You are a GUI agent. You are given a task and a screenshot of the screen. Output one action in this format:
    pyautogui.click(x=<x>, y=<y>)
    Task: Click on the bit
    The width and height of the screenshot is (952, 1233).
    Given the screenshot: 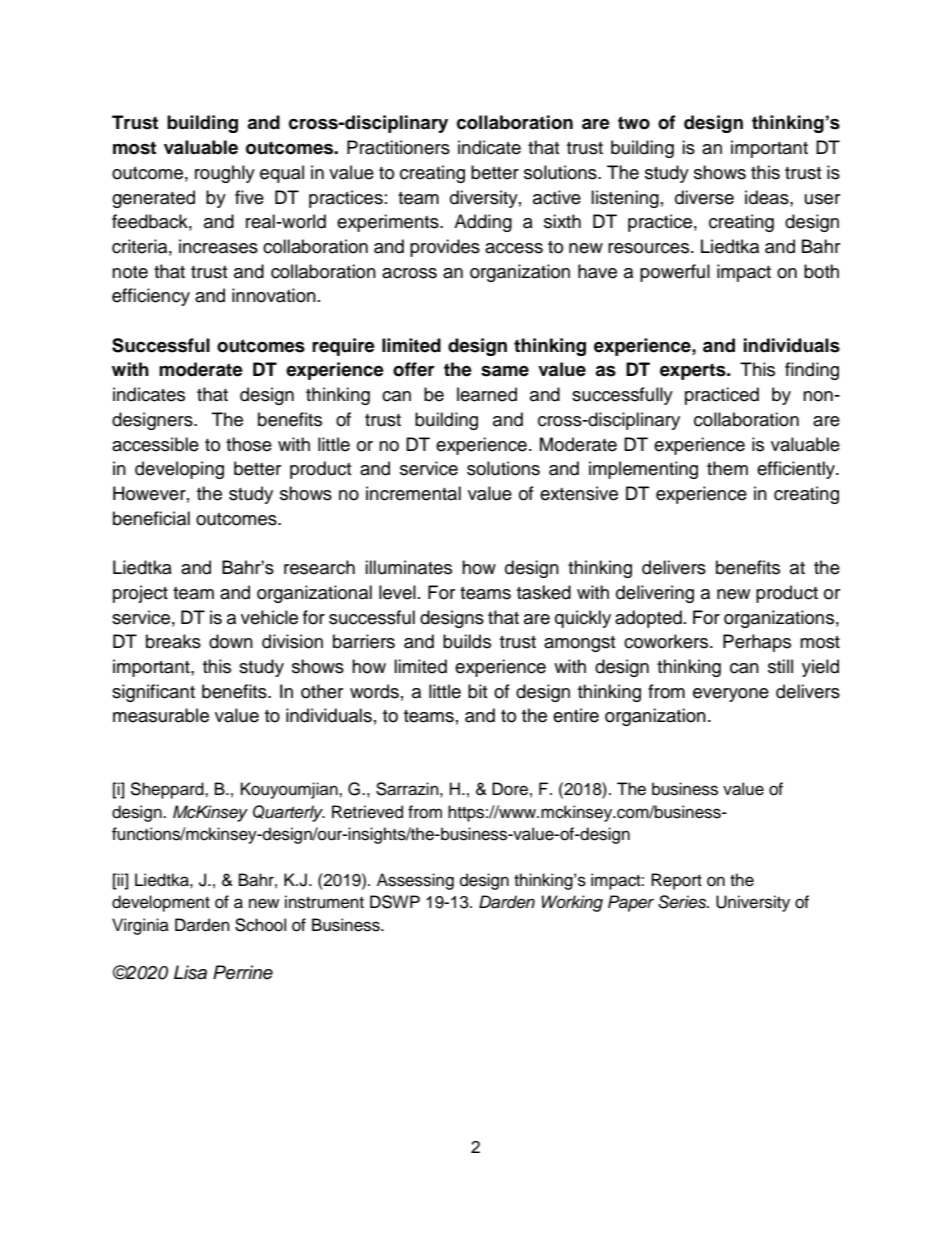 What is the action you would take?
    pyautogui.click(x=477, y=691)
